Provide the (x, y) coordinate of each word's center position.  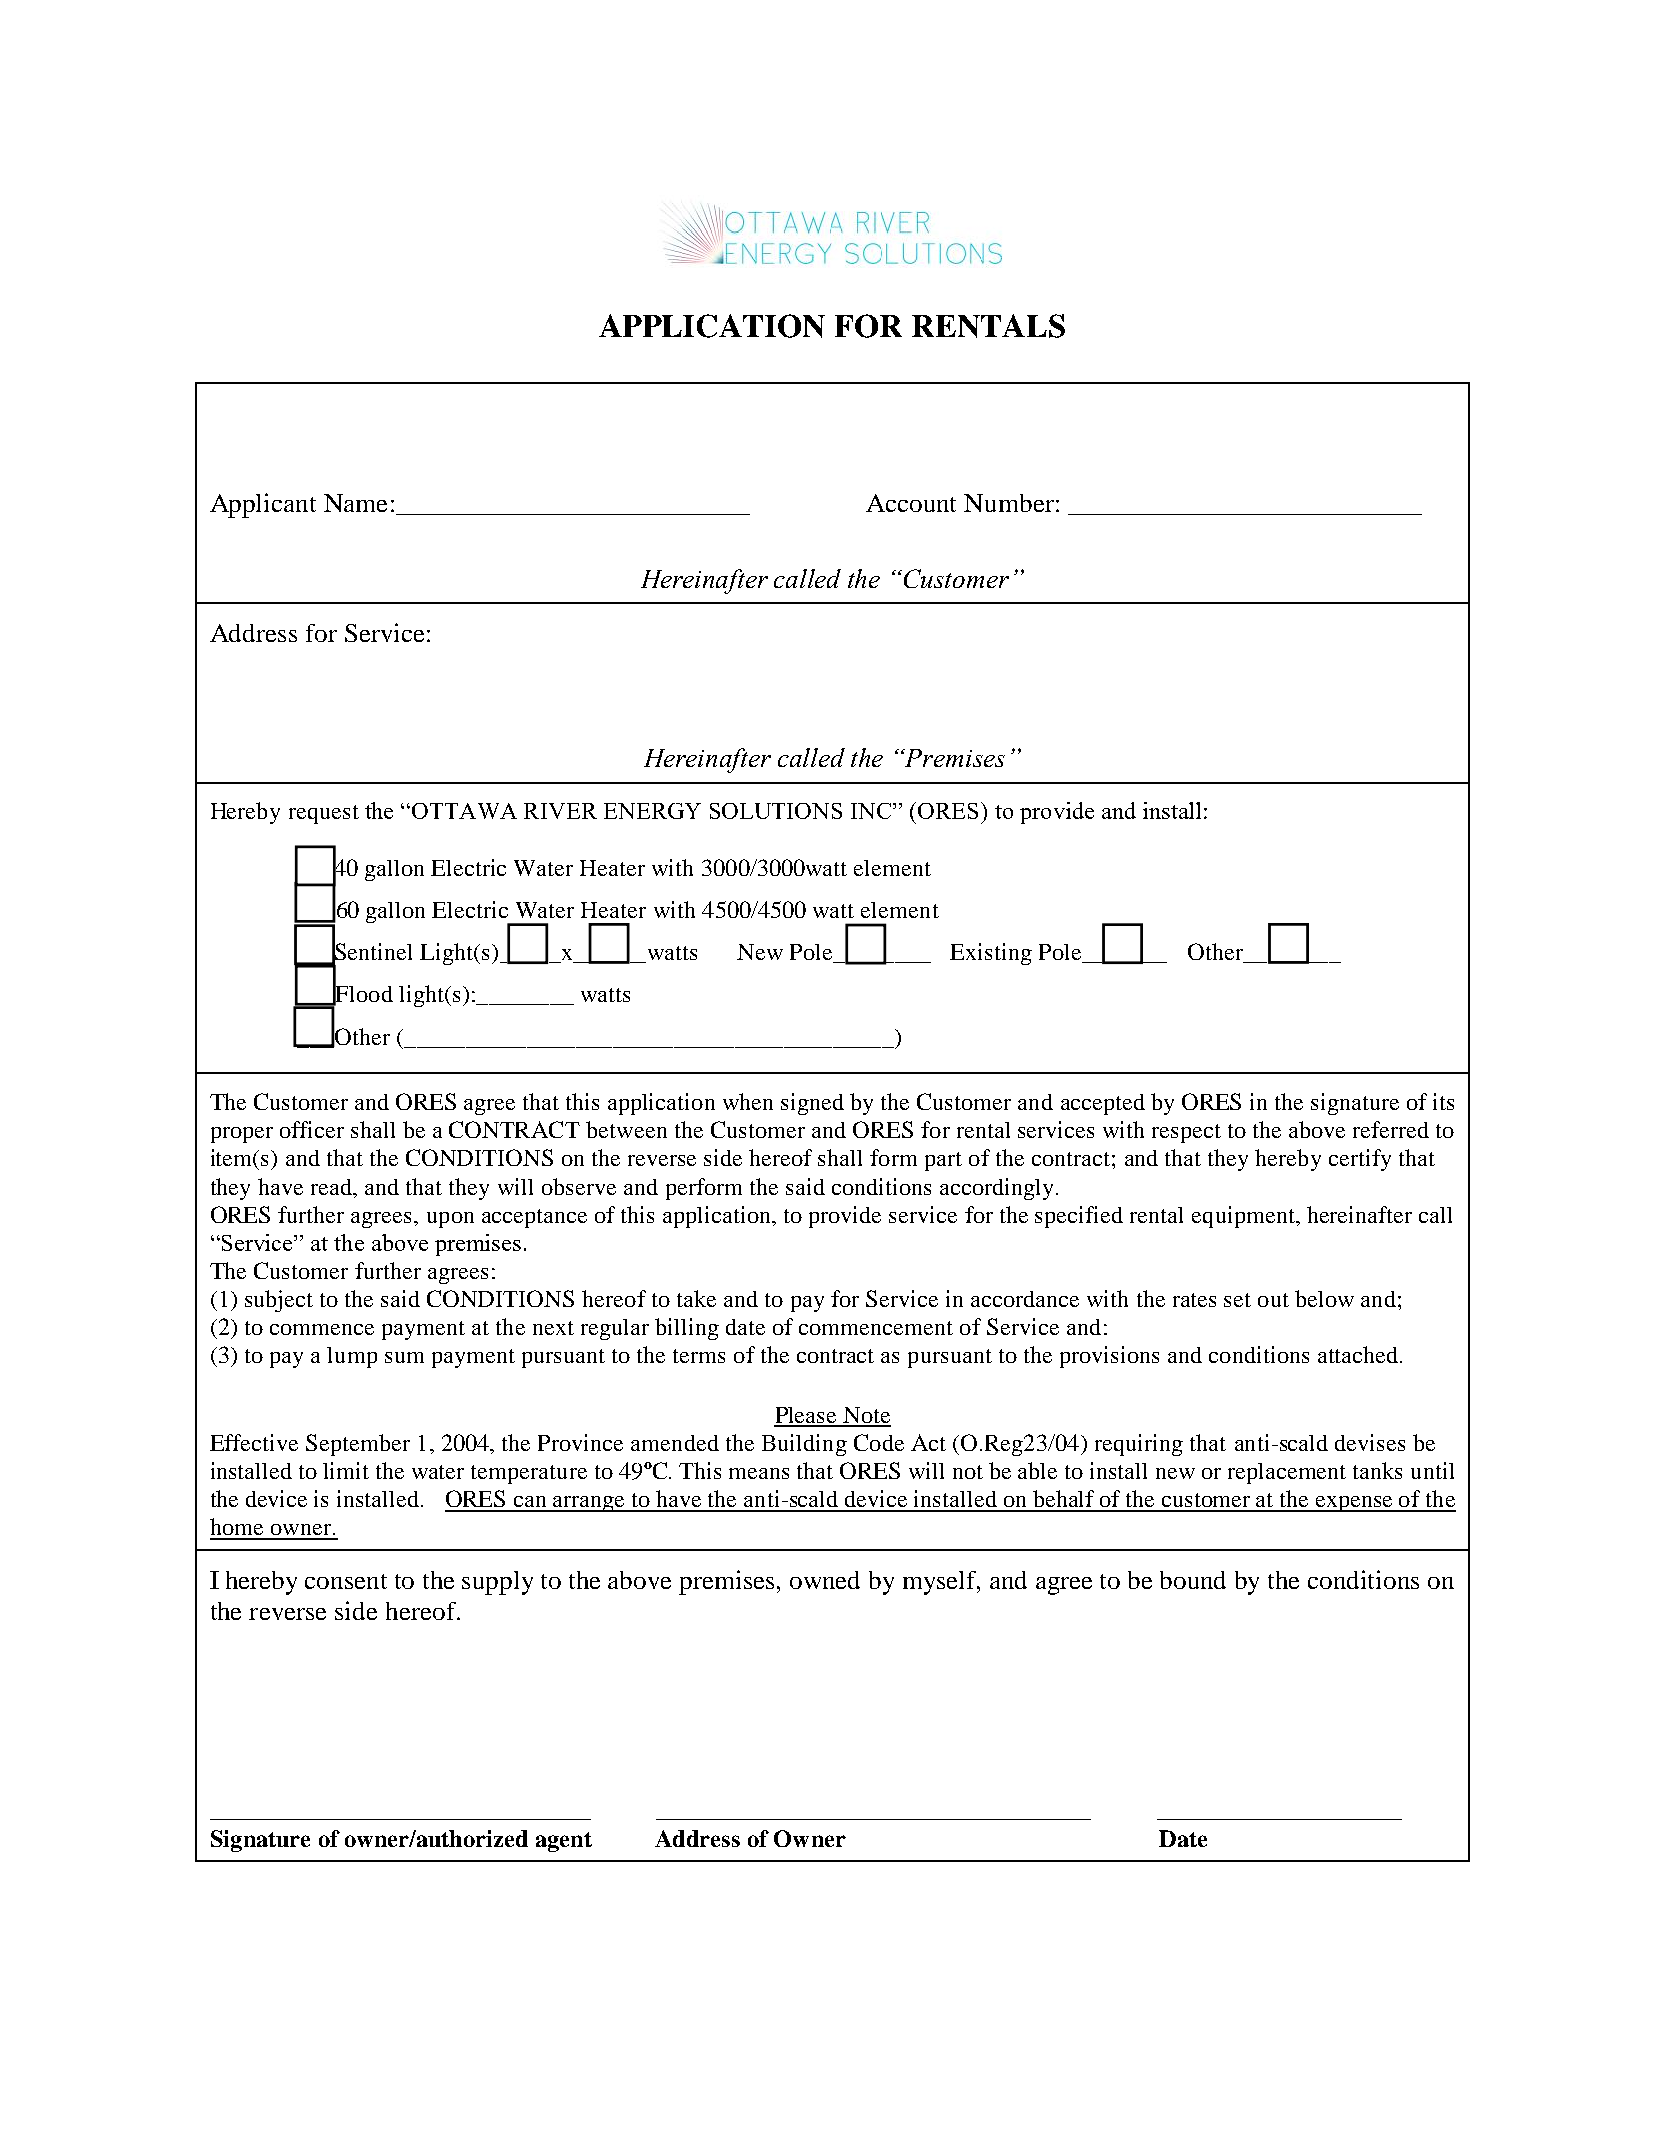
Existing (991, 954)
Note (866, 1416)
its (1443, 1101)
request (324, 814)
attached (1358, 1354)
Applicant (263, 505)
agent (564, 1842)
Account (911, 503)
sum (404, 1357)
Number (1009, 503)
